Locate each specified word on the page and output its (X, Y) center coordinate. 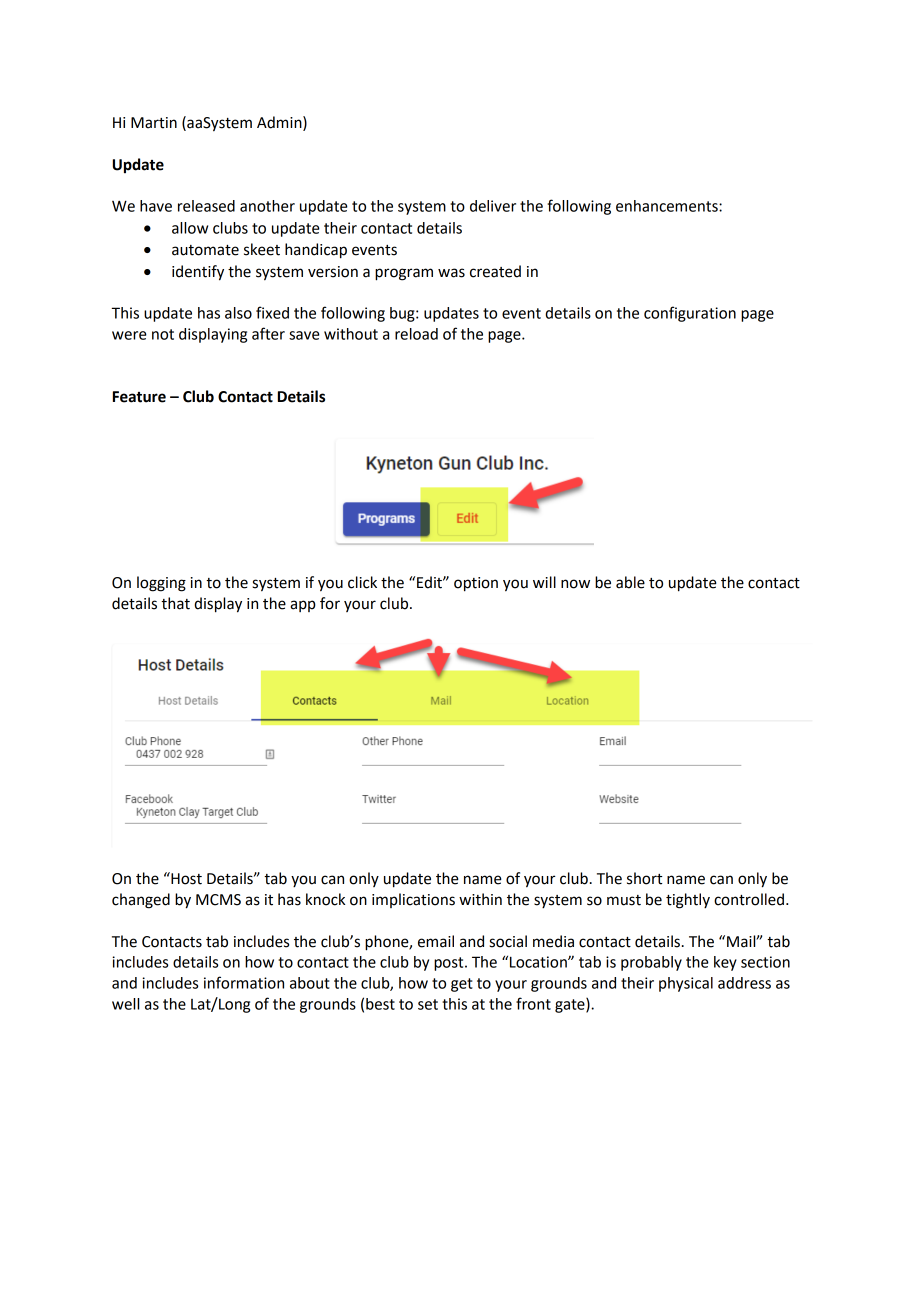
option (476, 584)
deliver (493, 206)
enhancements (668, 206)
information (244, 982)
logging (161, 584)
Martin (154, 123)
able (630, 582)
